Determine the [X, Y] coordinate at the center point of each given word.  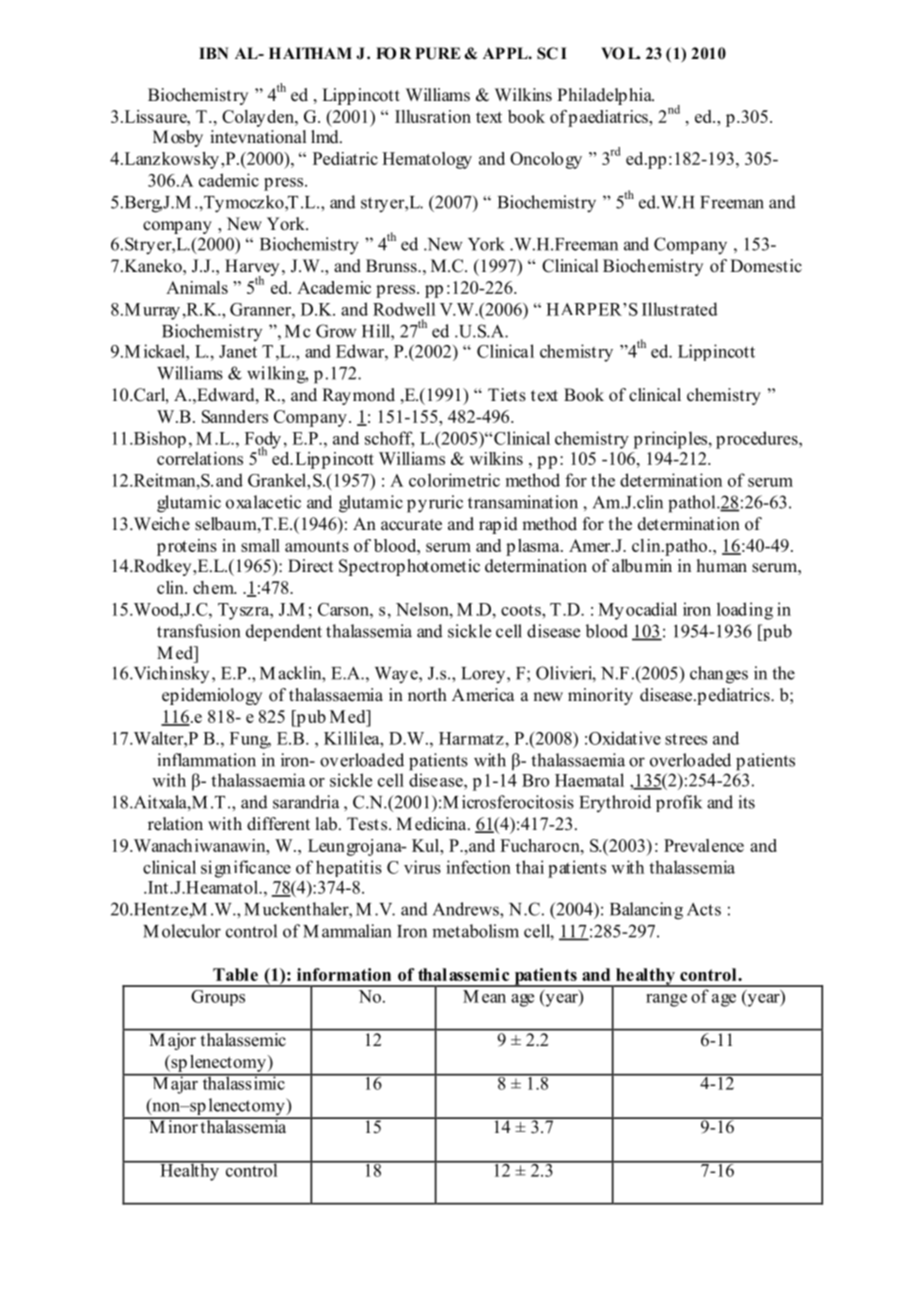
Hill [377, 331]
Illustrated [680, 309]
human [722, 565]
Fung [250, 740]
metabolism [475, 931]
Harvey [252, 268]
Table [235, 974]
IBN [214, 53]
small [260, 545]
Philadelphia [605, 96]
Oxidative [625, 738]
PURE [438, 53]
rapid [498, 525]
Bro [535, 780]
